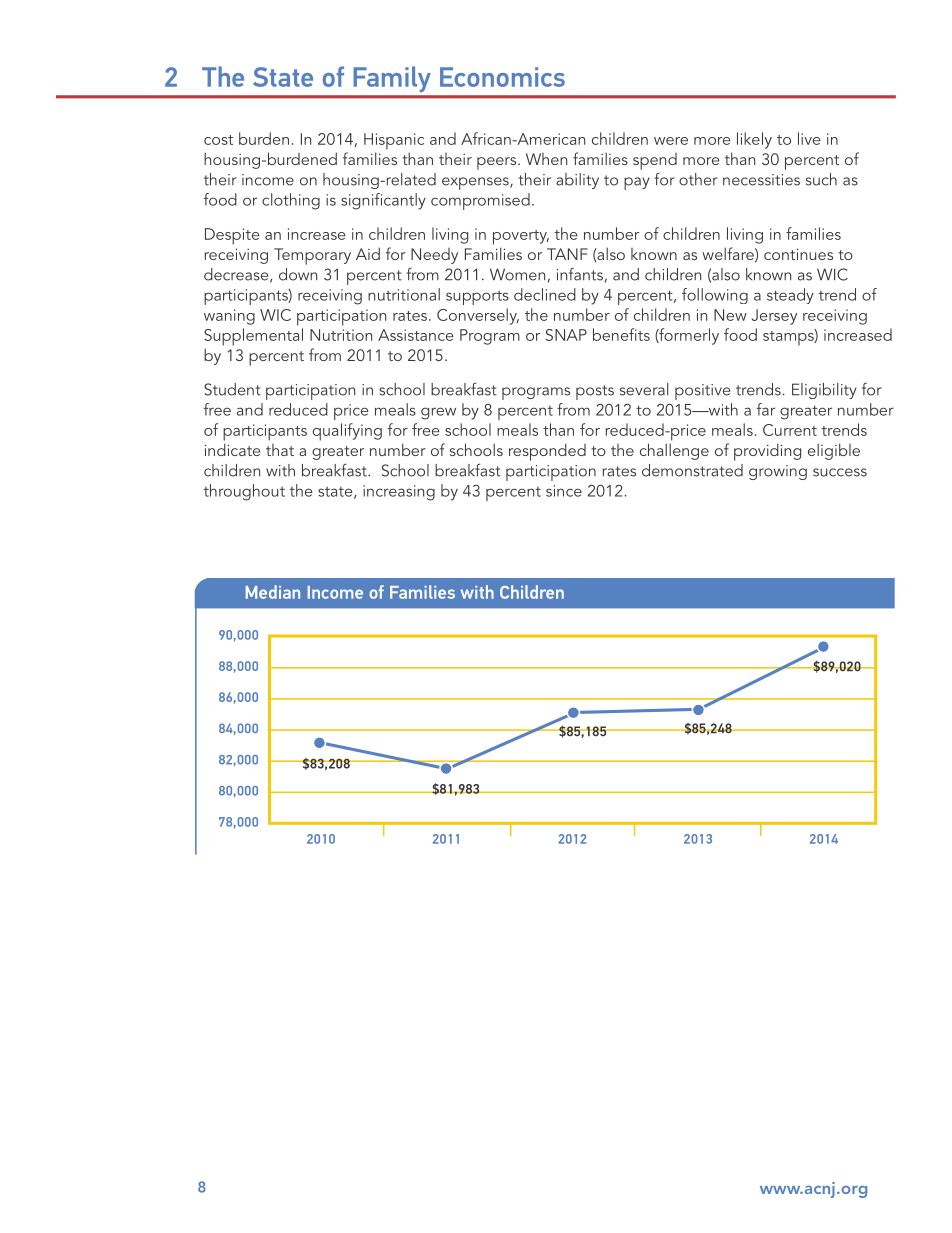 This image has height=1233, width=952. I want to click on Jersey, so click(774, 317).
